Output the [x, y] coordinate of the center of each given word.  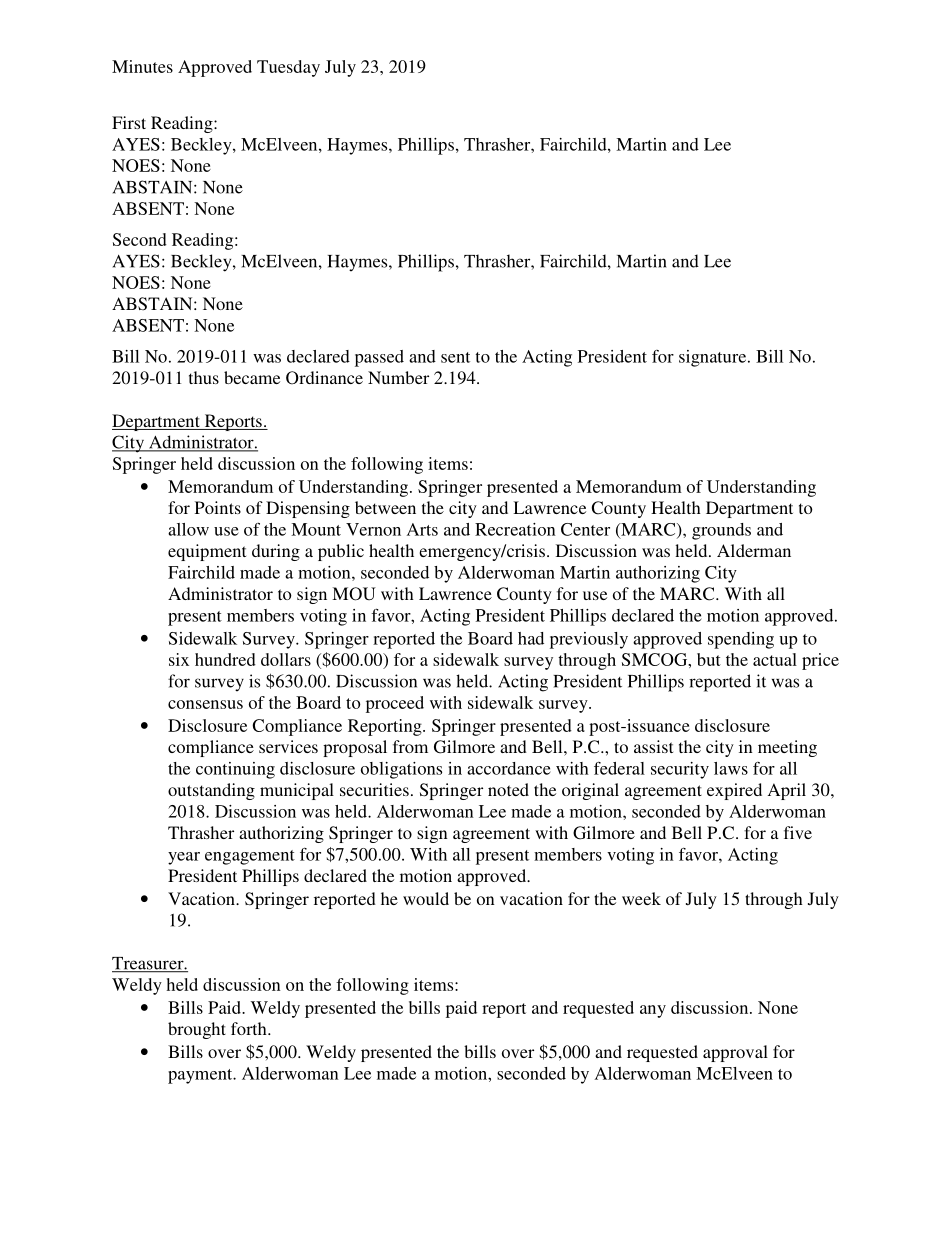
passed [379, 358]
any [653, 1011]
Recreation [515, 529]
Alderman [754, 550]
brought [197, 1030]
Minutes [142, 66]
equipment [207, 552]
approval [735, 1053]
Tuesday [288, 68]
